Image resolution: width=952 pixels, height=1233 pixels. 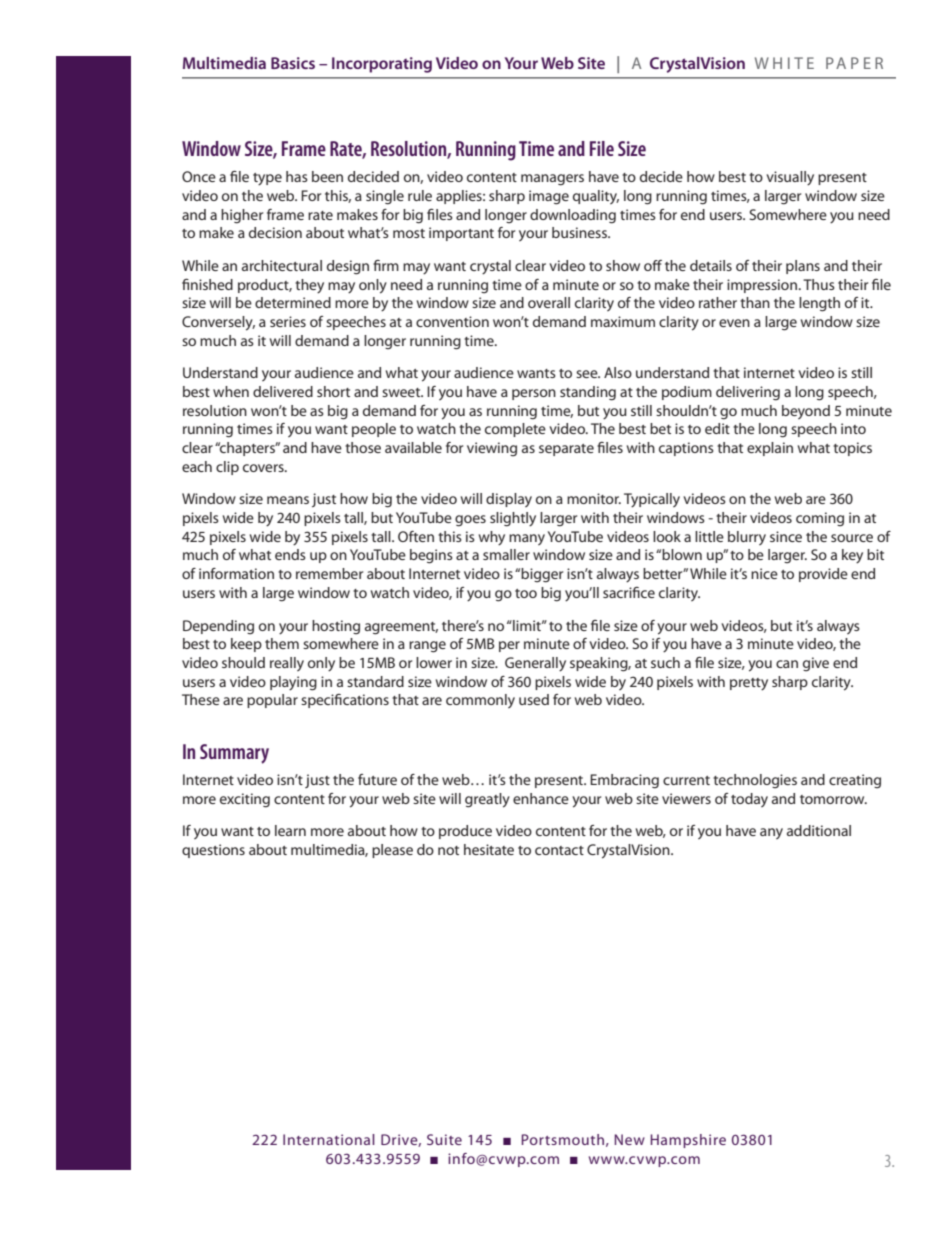 I want to click on series, so click(x=288, y=321).
